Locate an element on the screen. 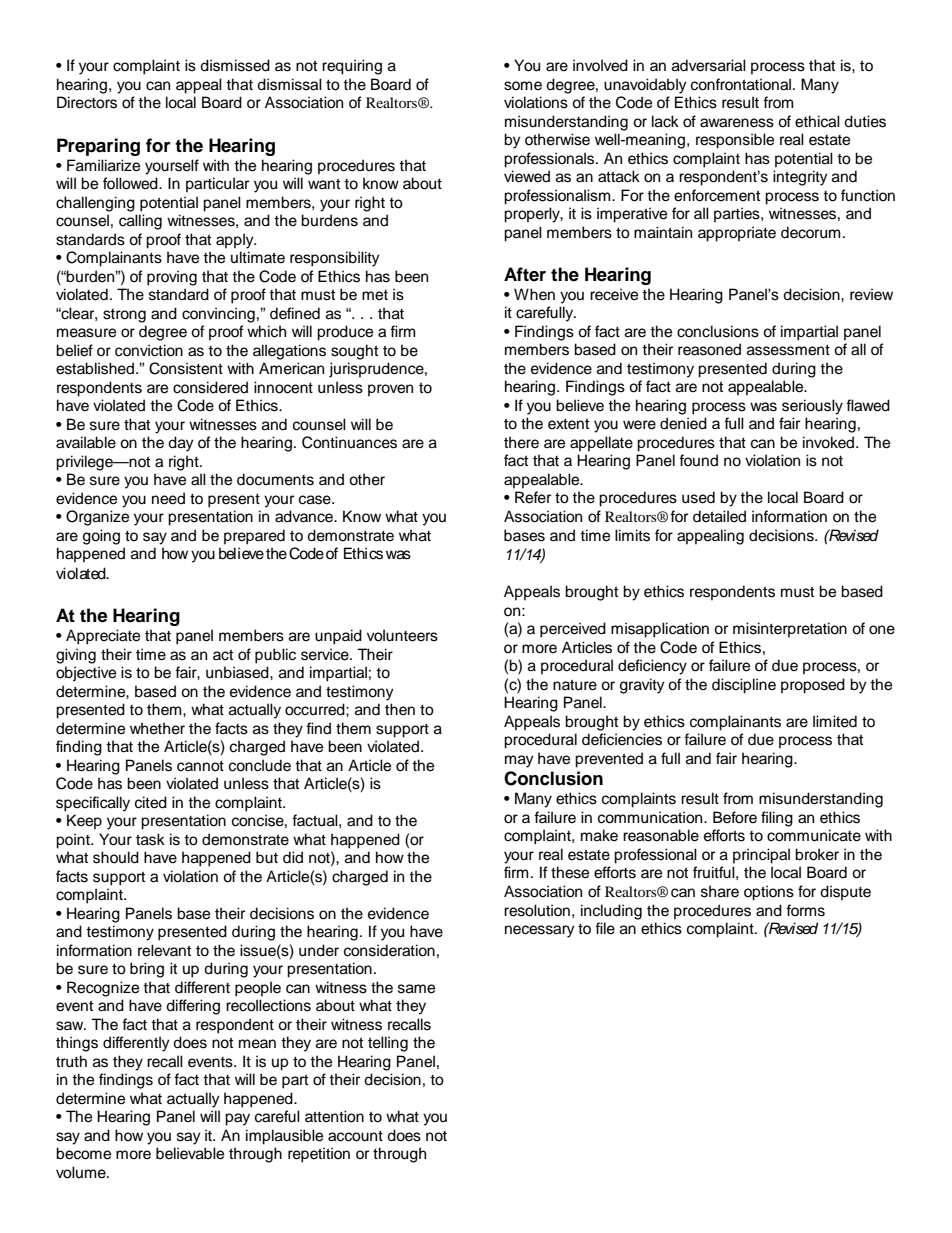 Image resolution: width=952 pixels, height=1233 pixels. Directors is located at coordinates (87, 102).
